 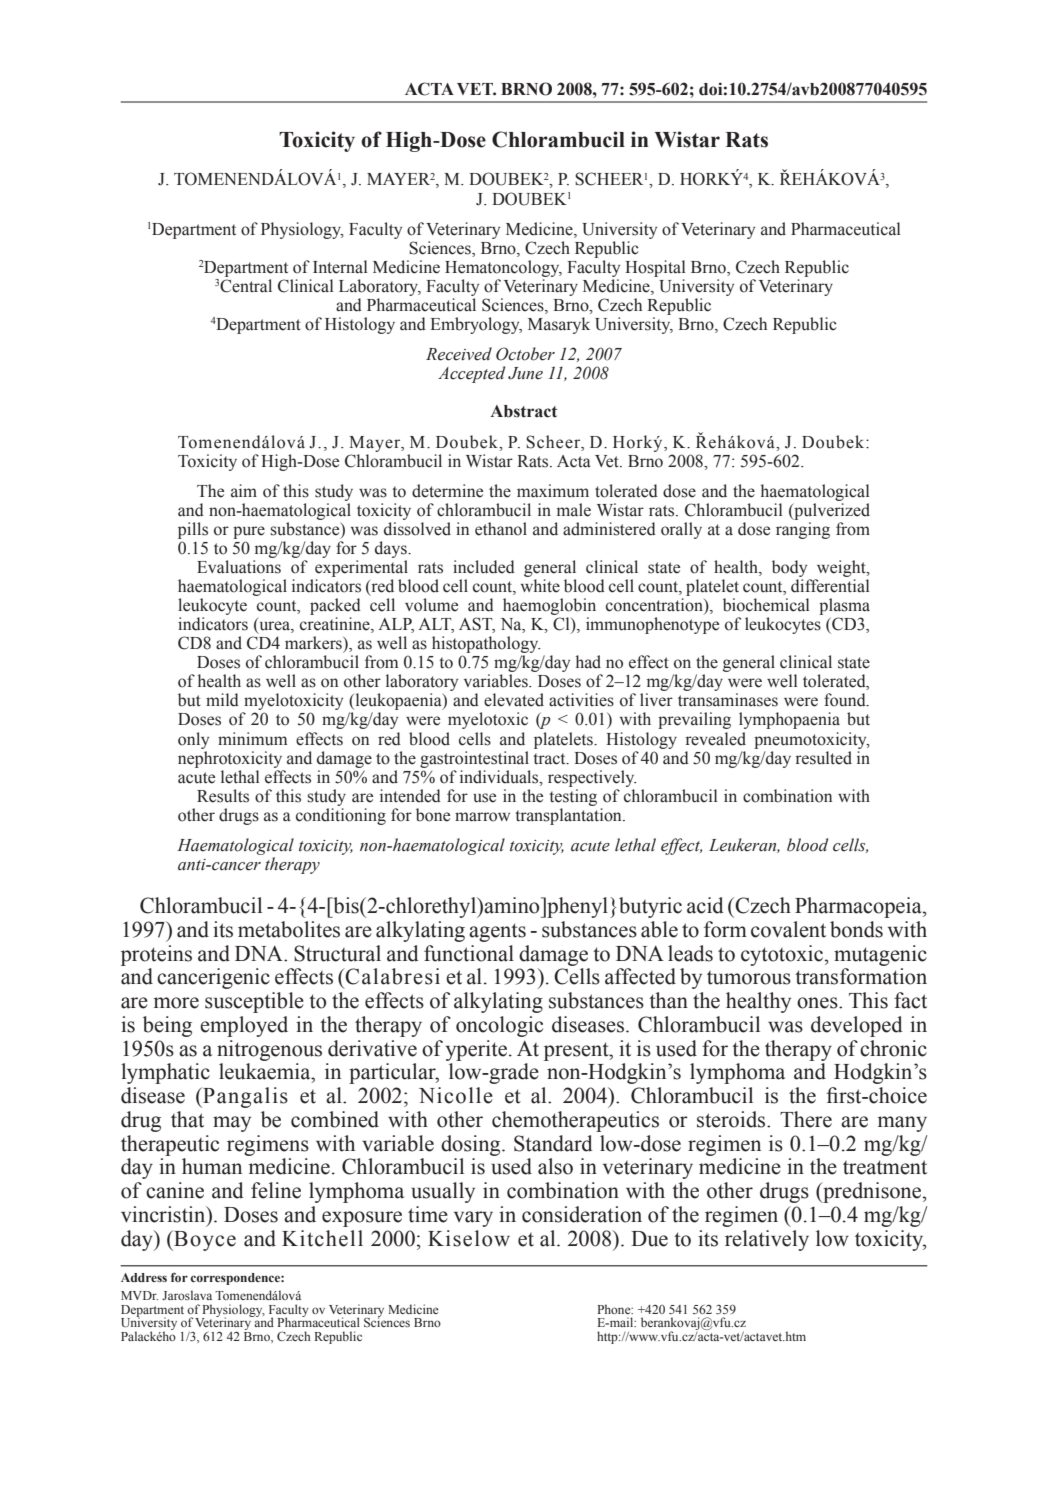 What do you see at coordinates (549, 608) in the page?
I see `haemoglobin` at bounding box center [549, 608].
